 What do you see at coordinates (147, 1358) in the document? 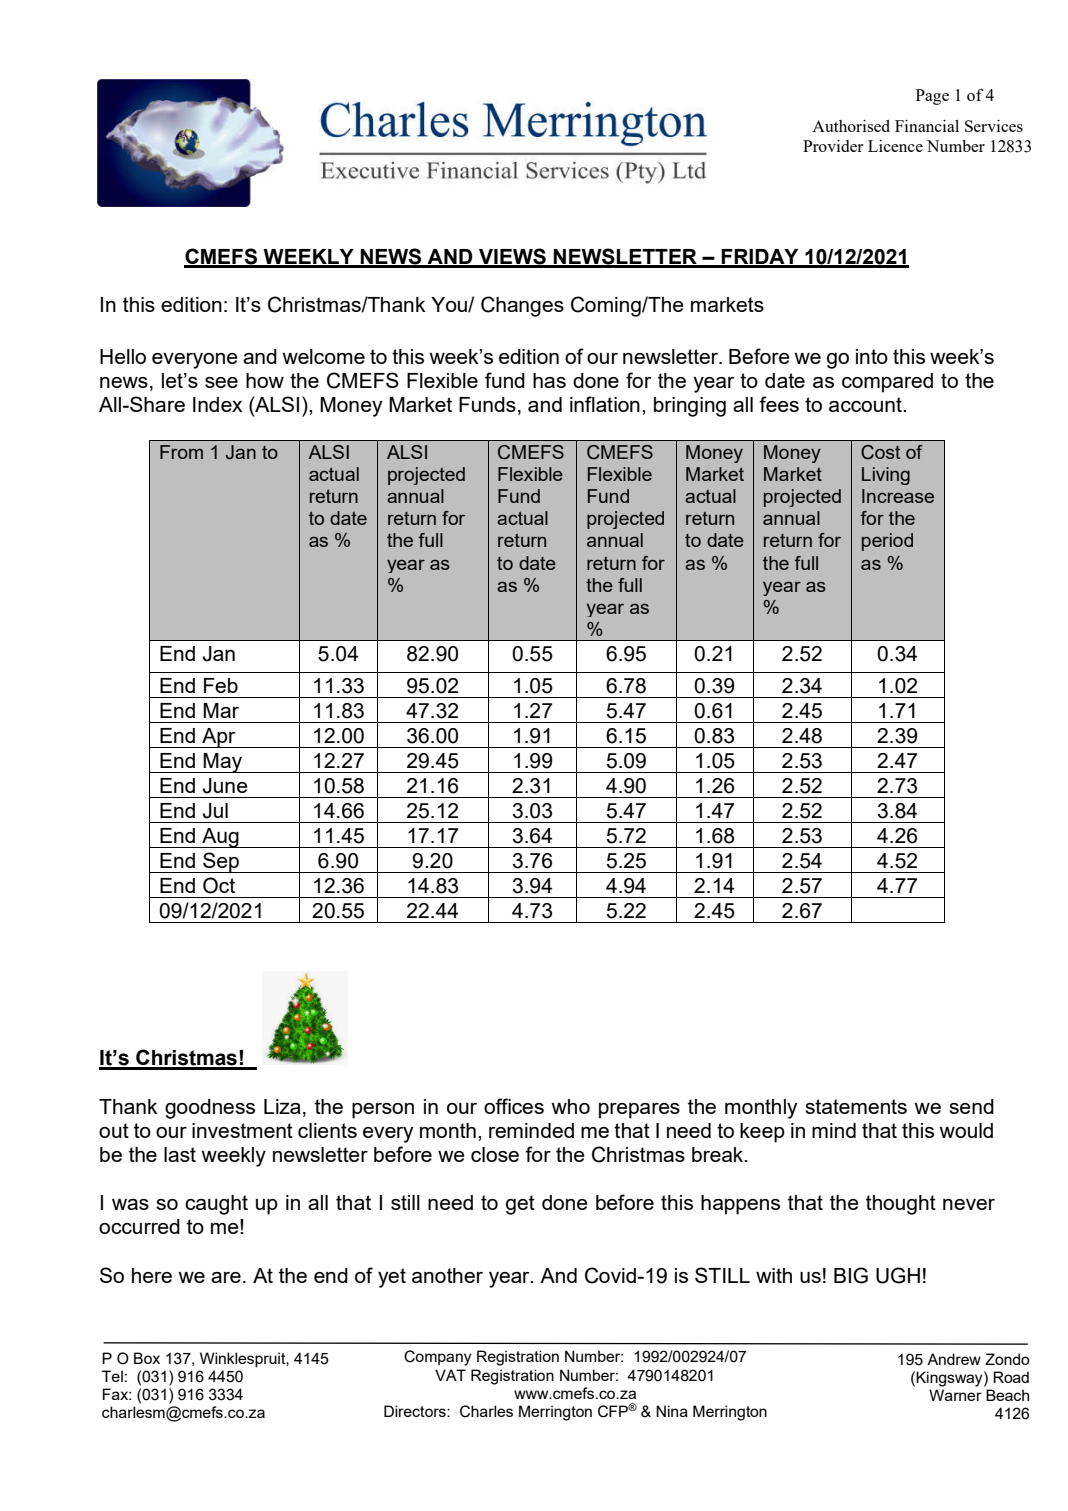
I see `Box` at bounding box center [147, 1358].
